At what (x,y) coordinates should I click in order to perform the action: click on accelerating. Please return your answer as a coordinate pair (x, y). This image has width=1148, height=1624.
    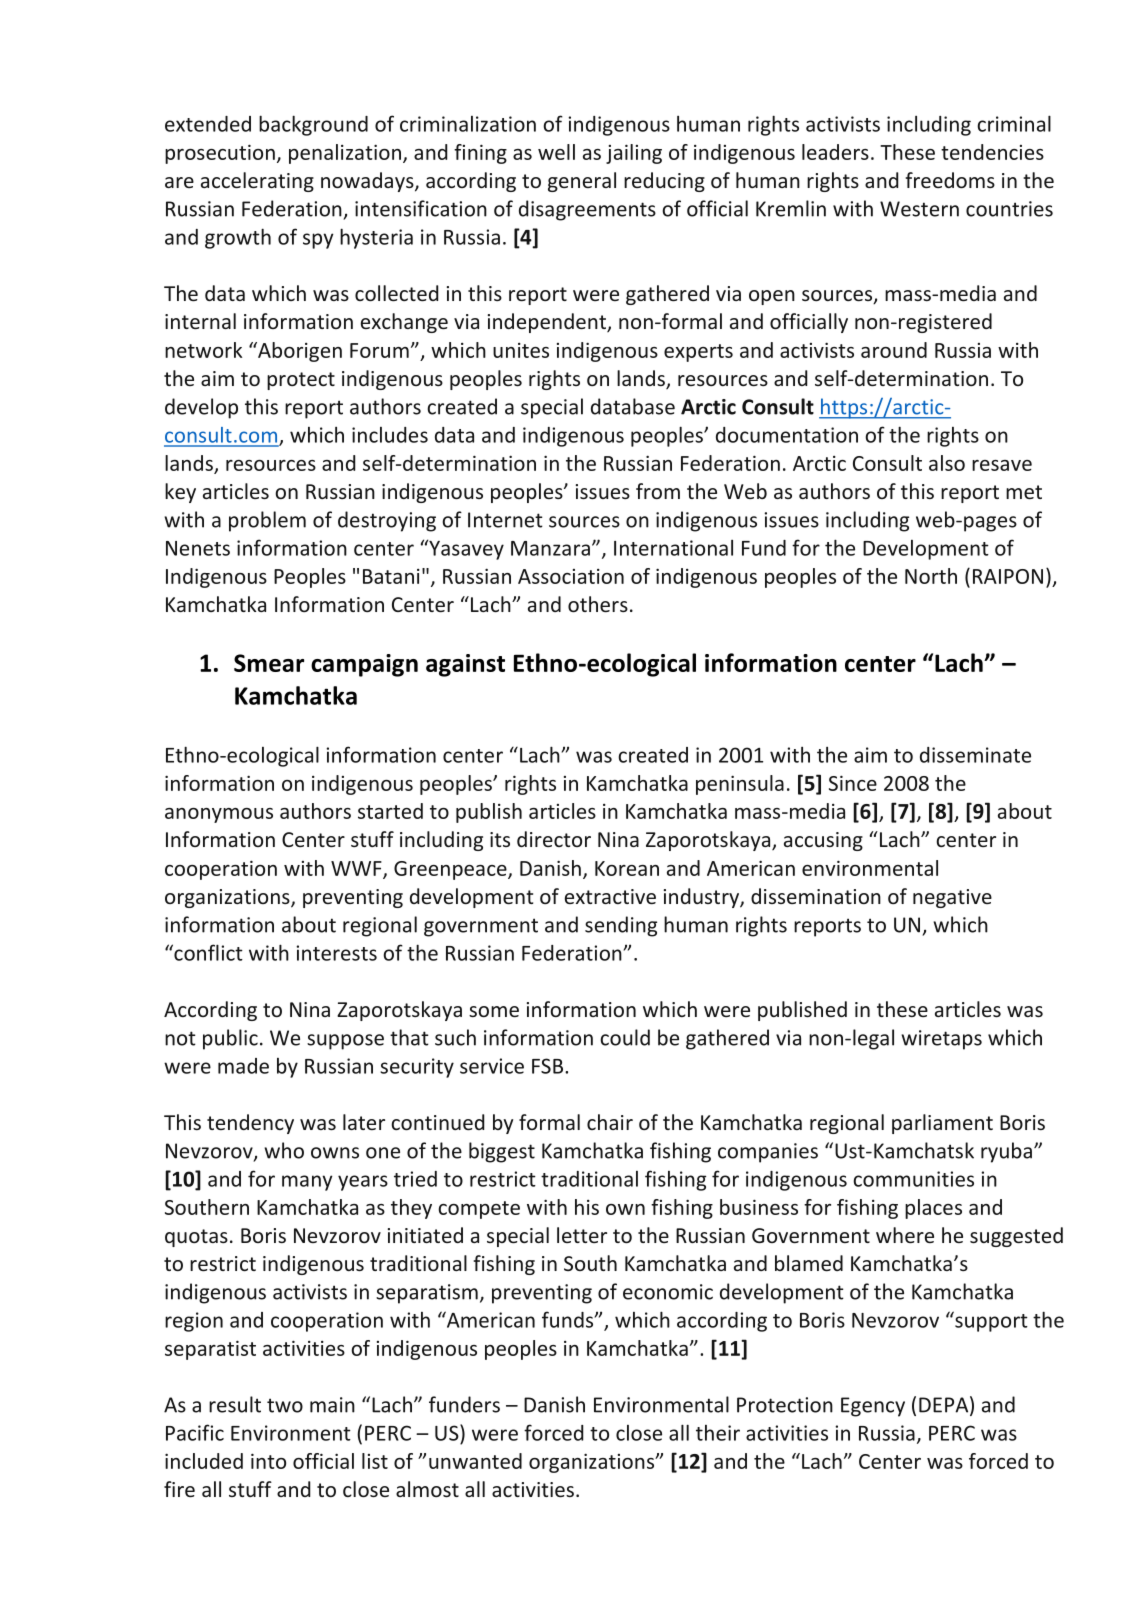
    Looking at the image, I should click on (257, 182).
